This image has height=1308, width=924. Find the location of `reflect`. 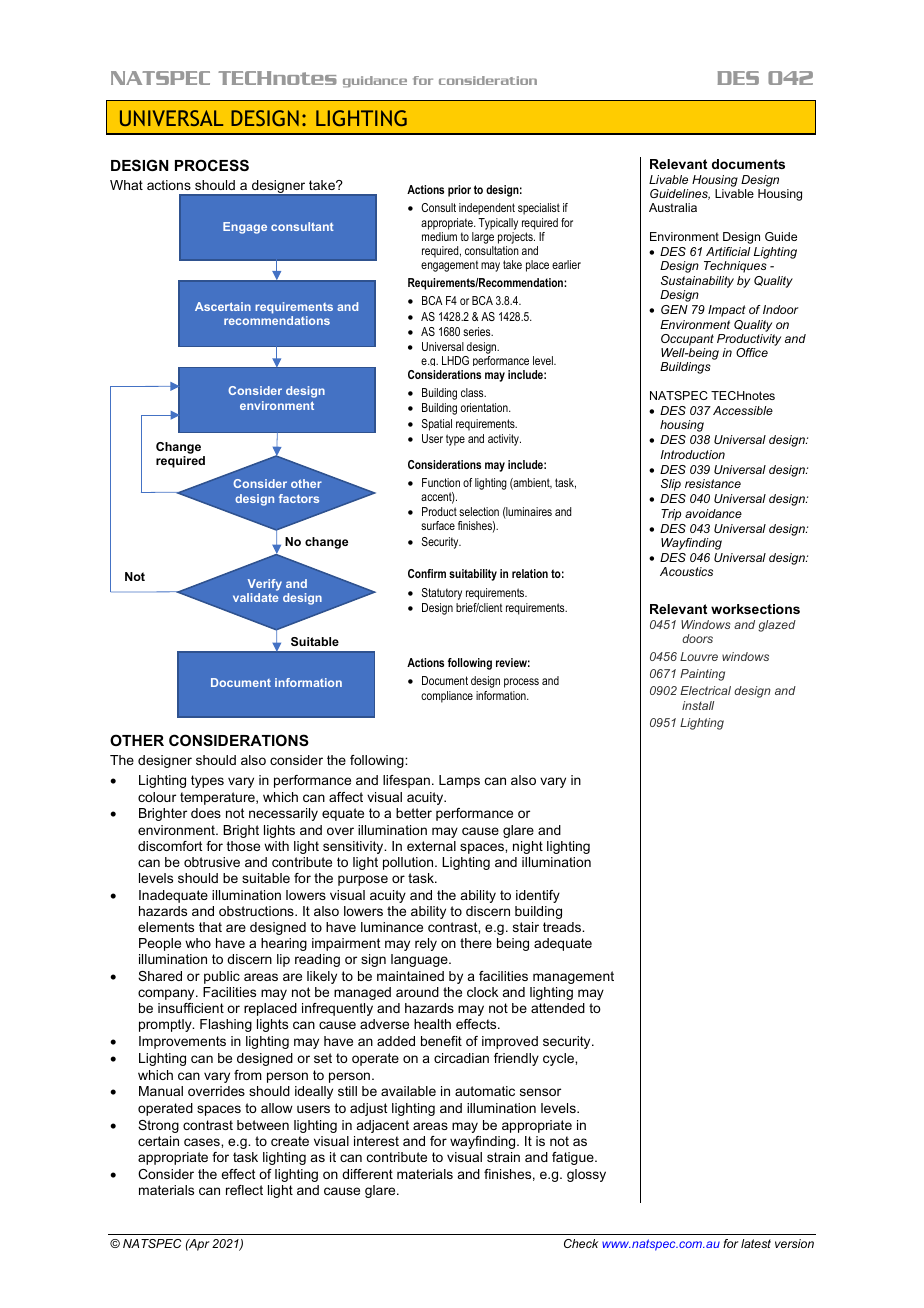

reflect is located at coordinates (244, 1190).
